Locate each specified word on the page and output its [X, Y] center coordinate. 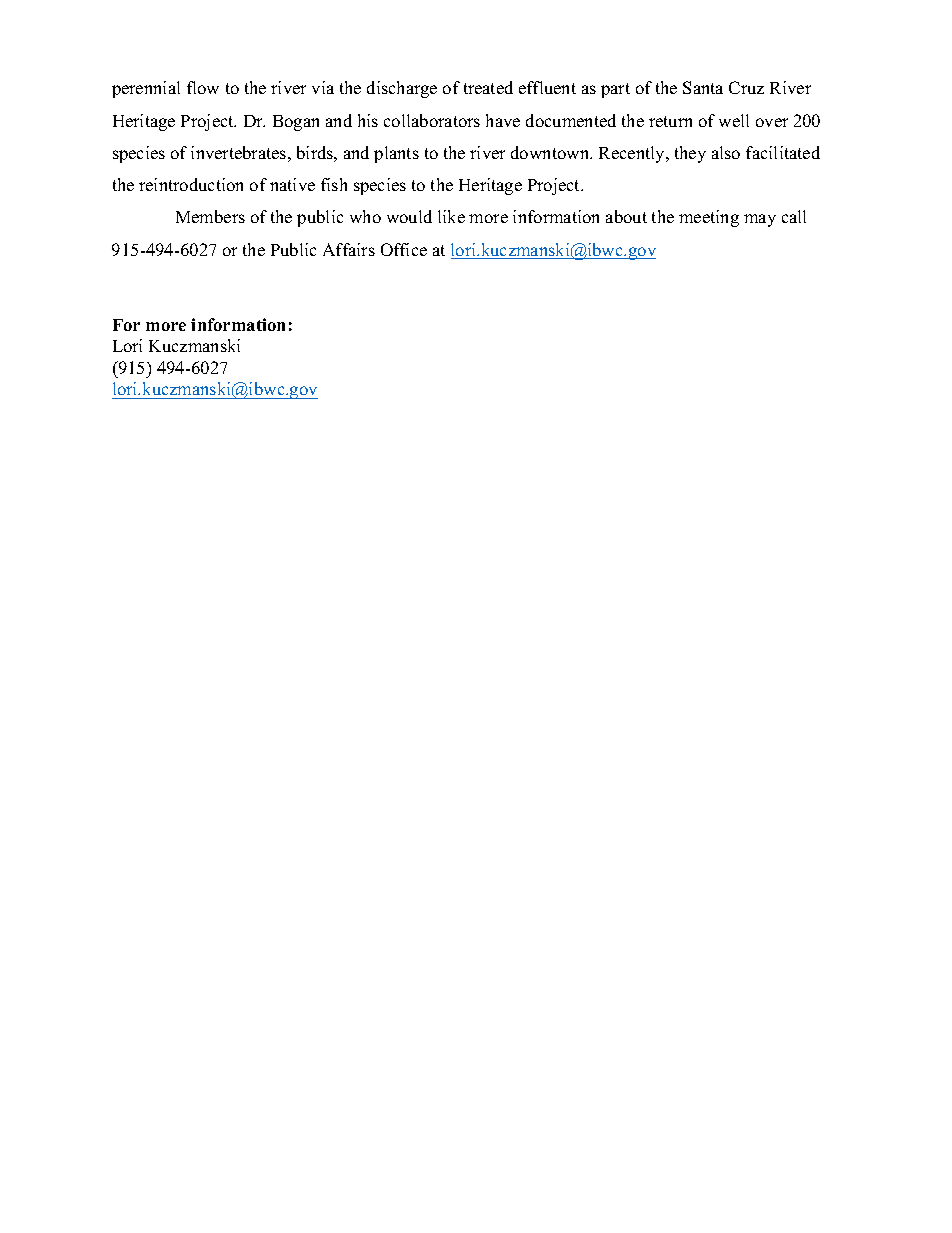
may [760, 220]
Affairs [349, 249]
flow [203, 87]
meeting [709, 218]
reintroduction [191, 184]
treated [488, 87]
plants [396, 154]
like [451, 216]
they [690, 154]
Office [404, 249]
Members [210, 216]
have [503, 120]
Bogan [296, 123]
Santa [703, 87]
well [734, 120]
